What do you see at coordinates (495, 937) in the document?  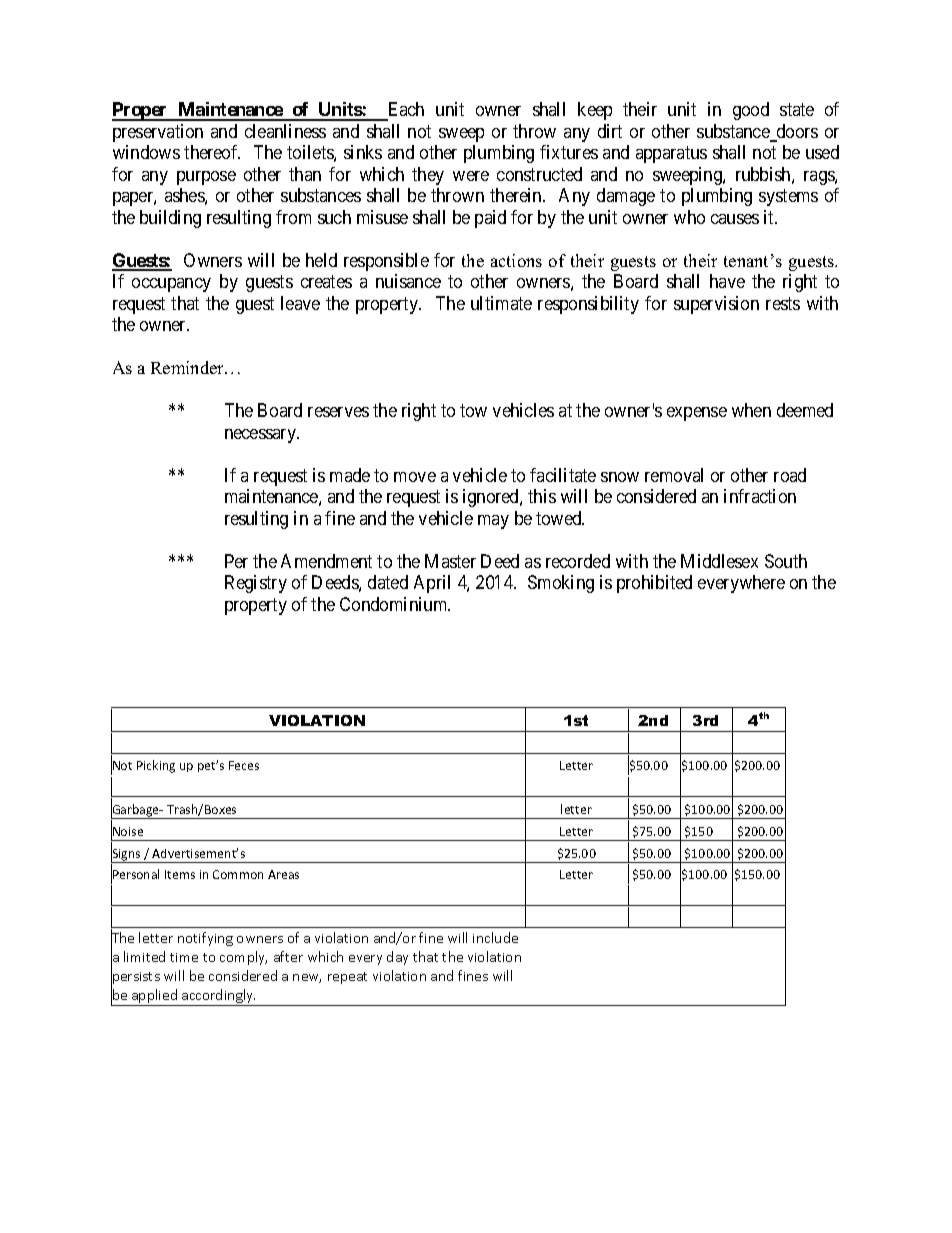 I see `include` at bounding box center [495, 937].
